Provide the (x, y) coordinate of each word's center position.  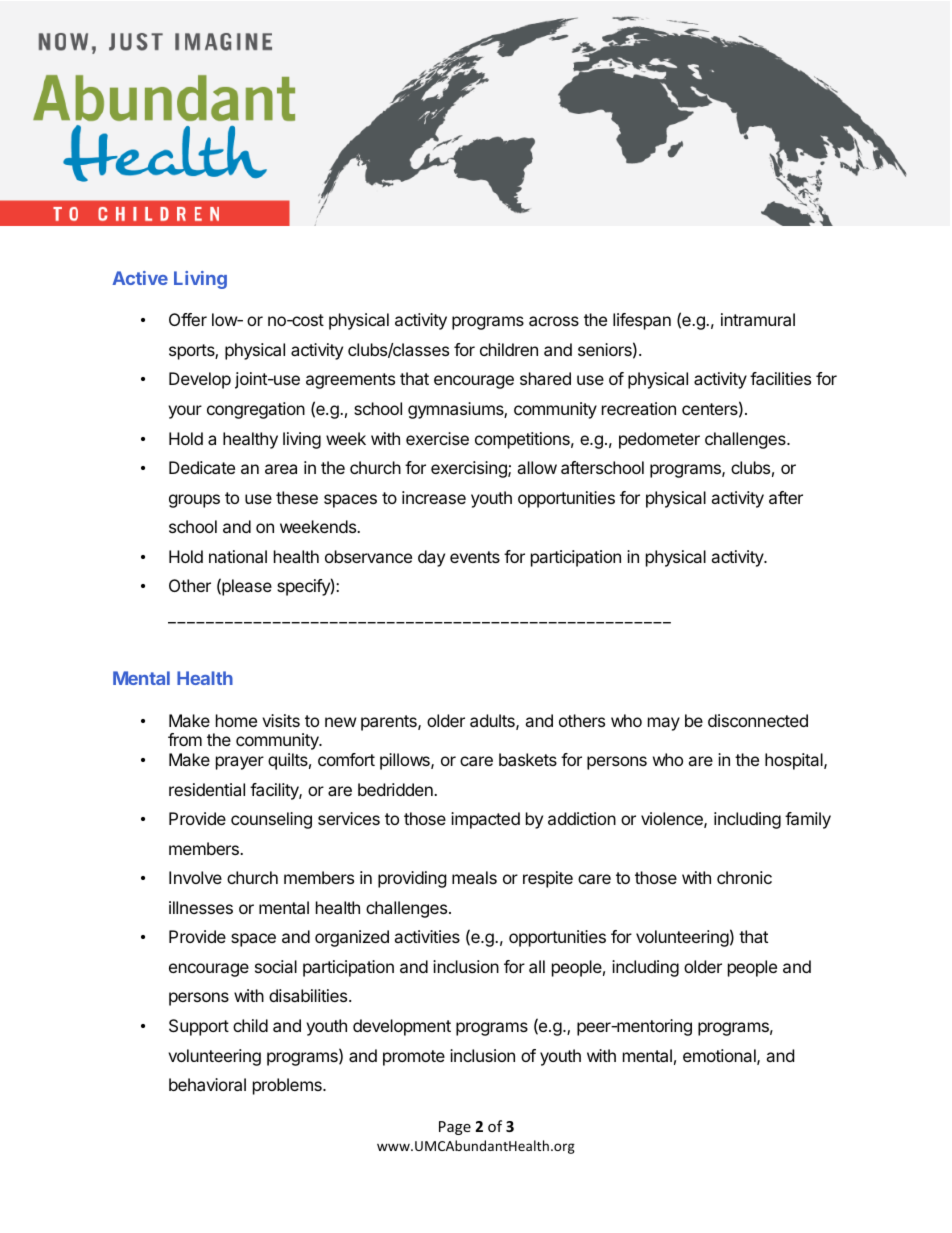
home (236, 720)
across (554, 321)
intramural (758, 319)
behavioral (207, 1084)
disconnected (758, 720)
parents (390, 723)
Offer (188, 319)
